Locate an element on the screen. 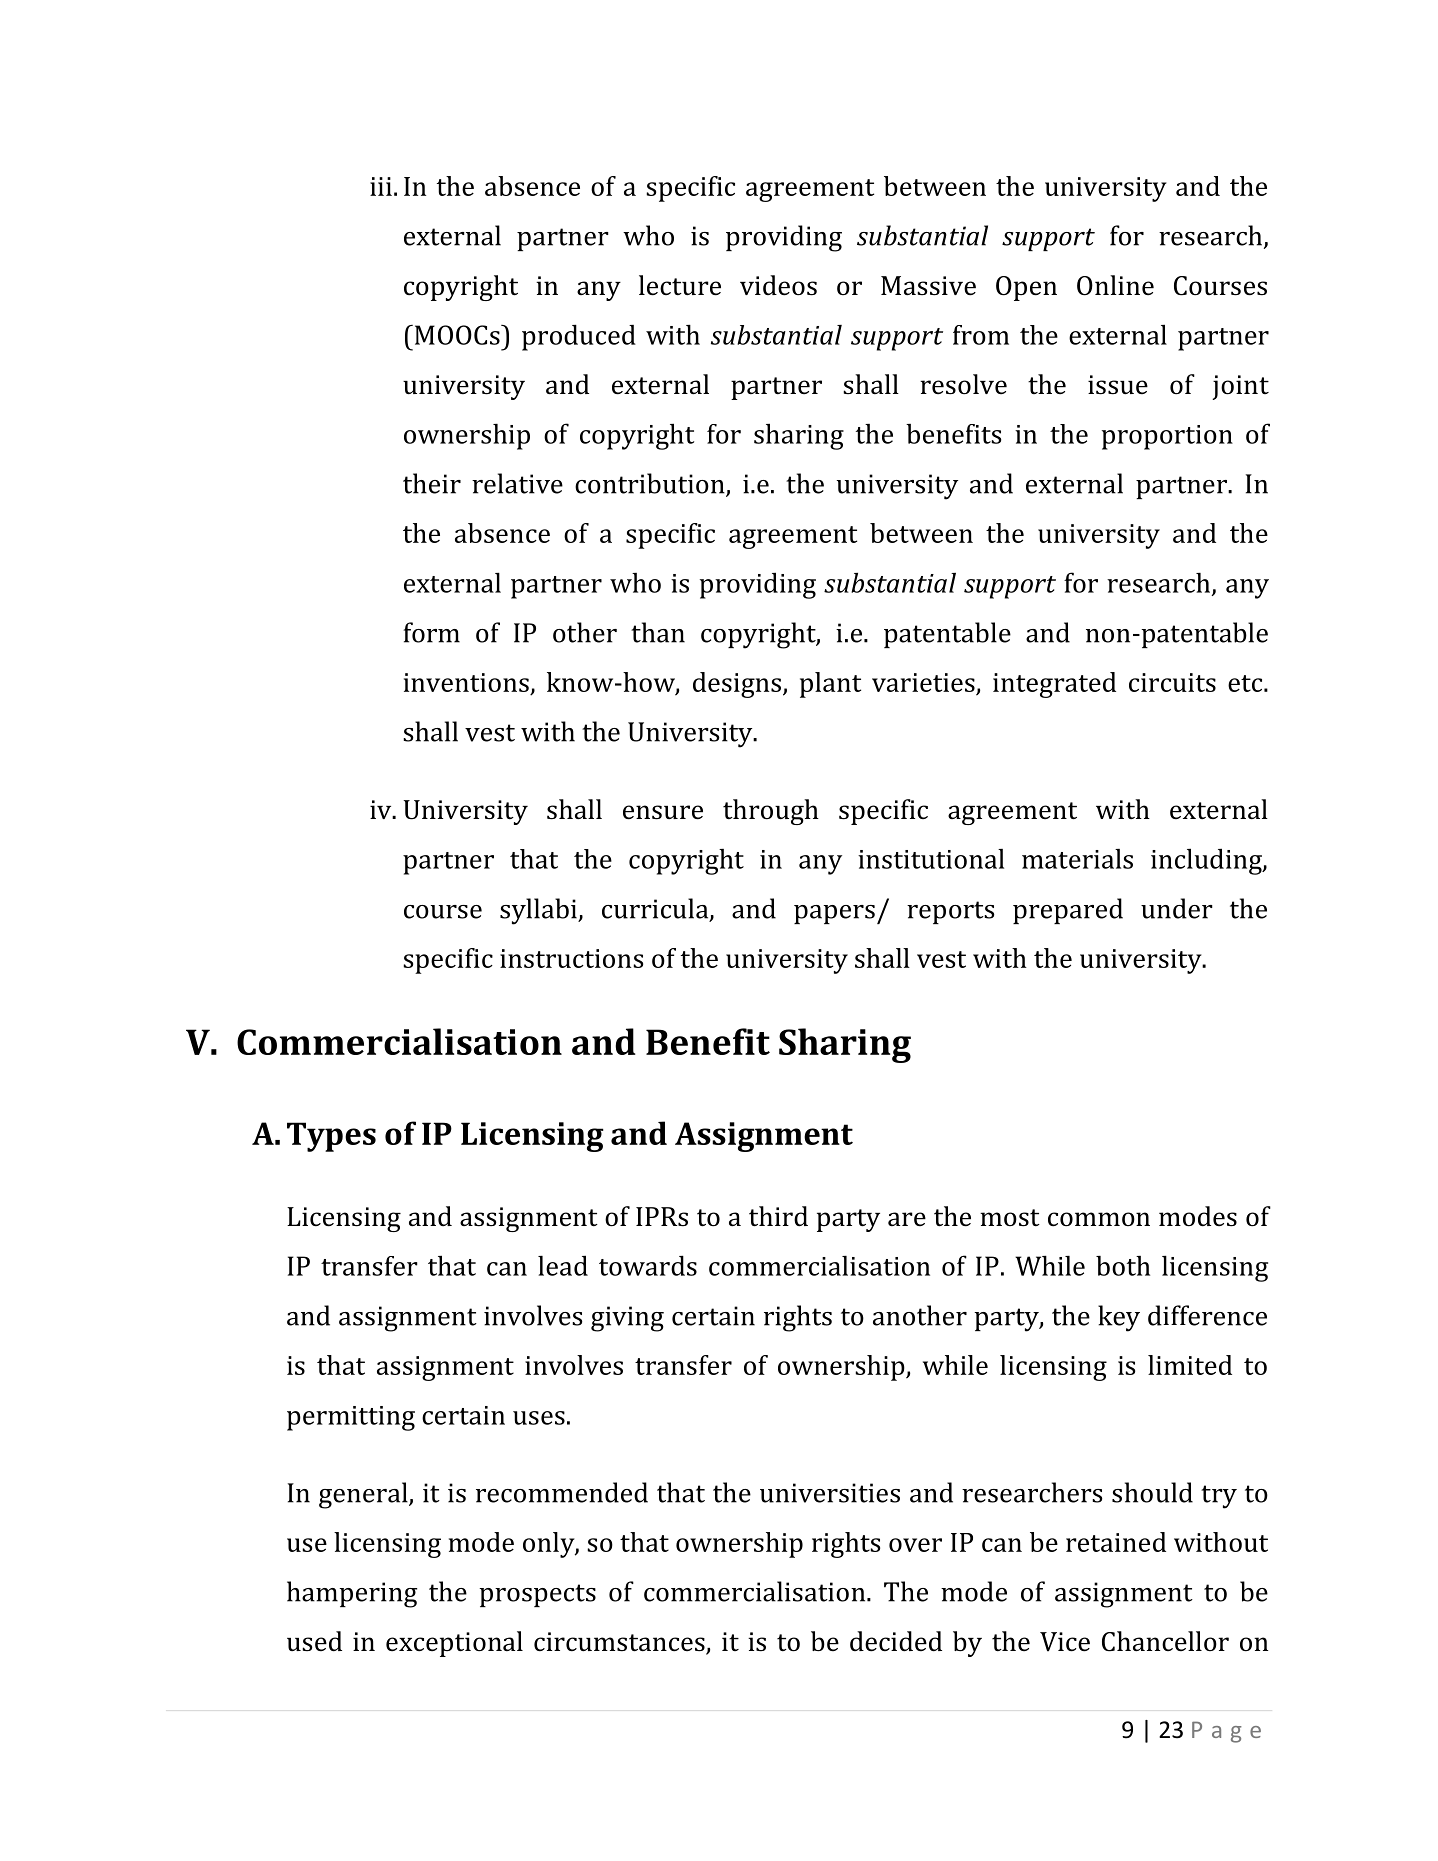 The image size is (1438, 1861). both is located at coordinates (1123, 1266).
